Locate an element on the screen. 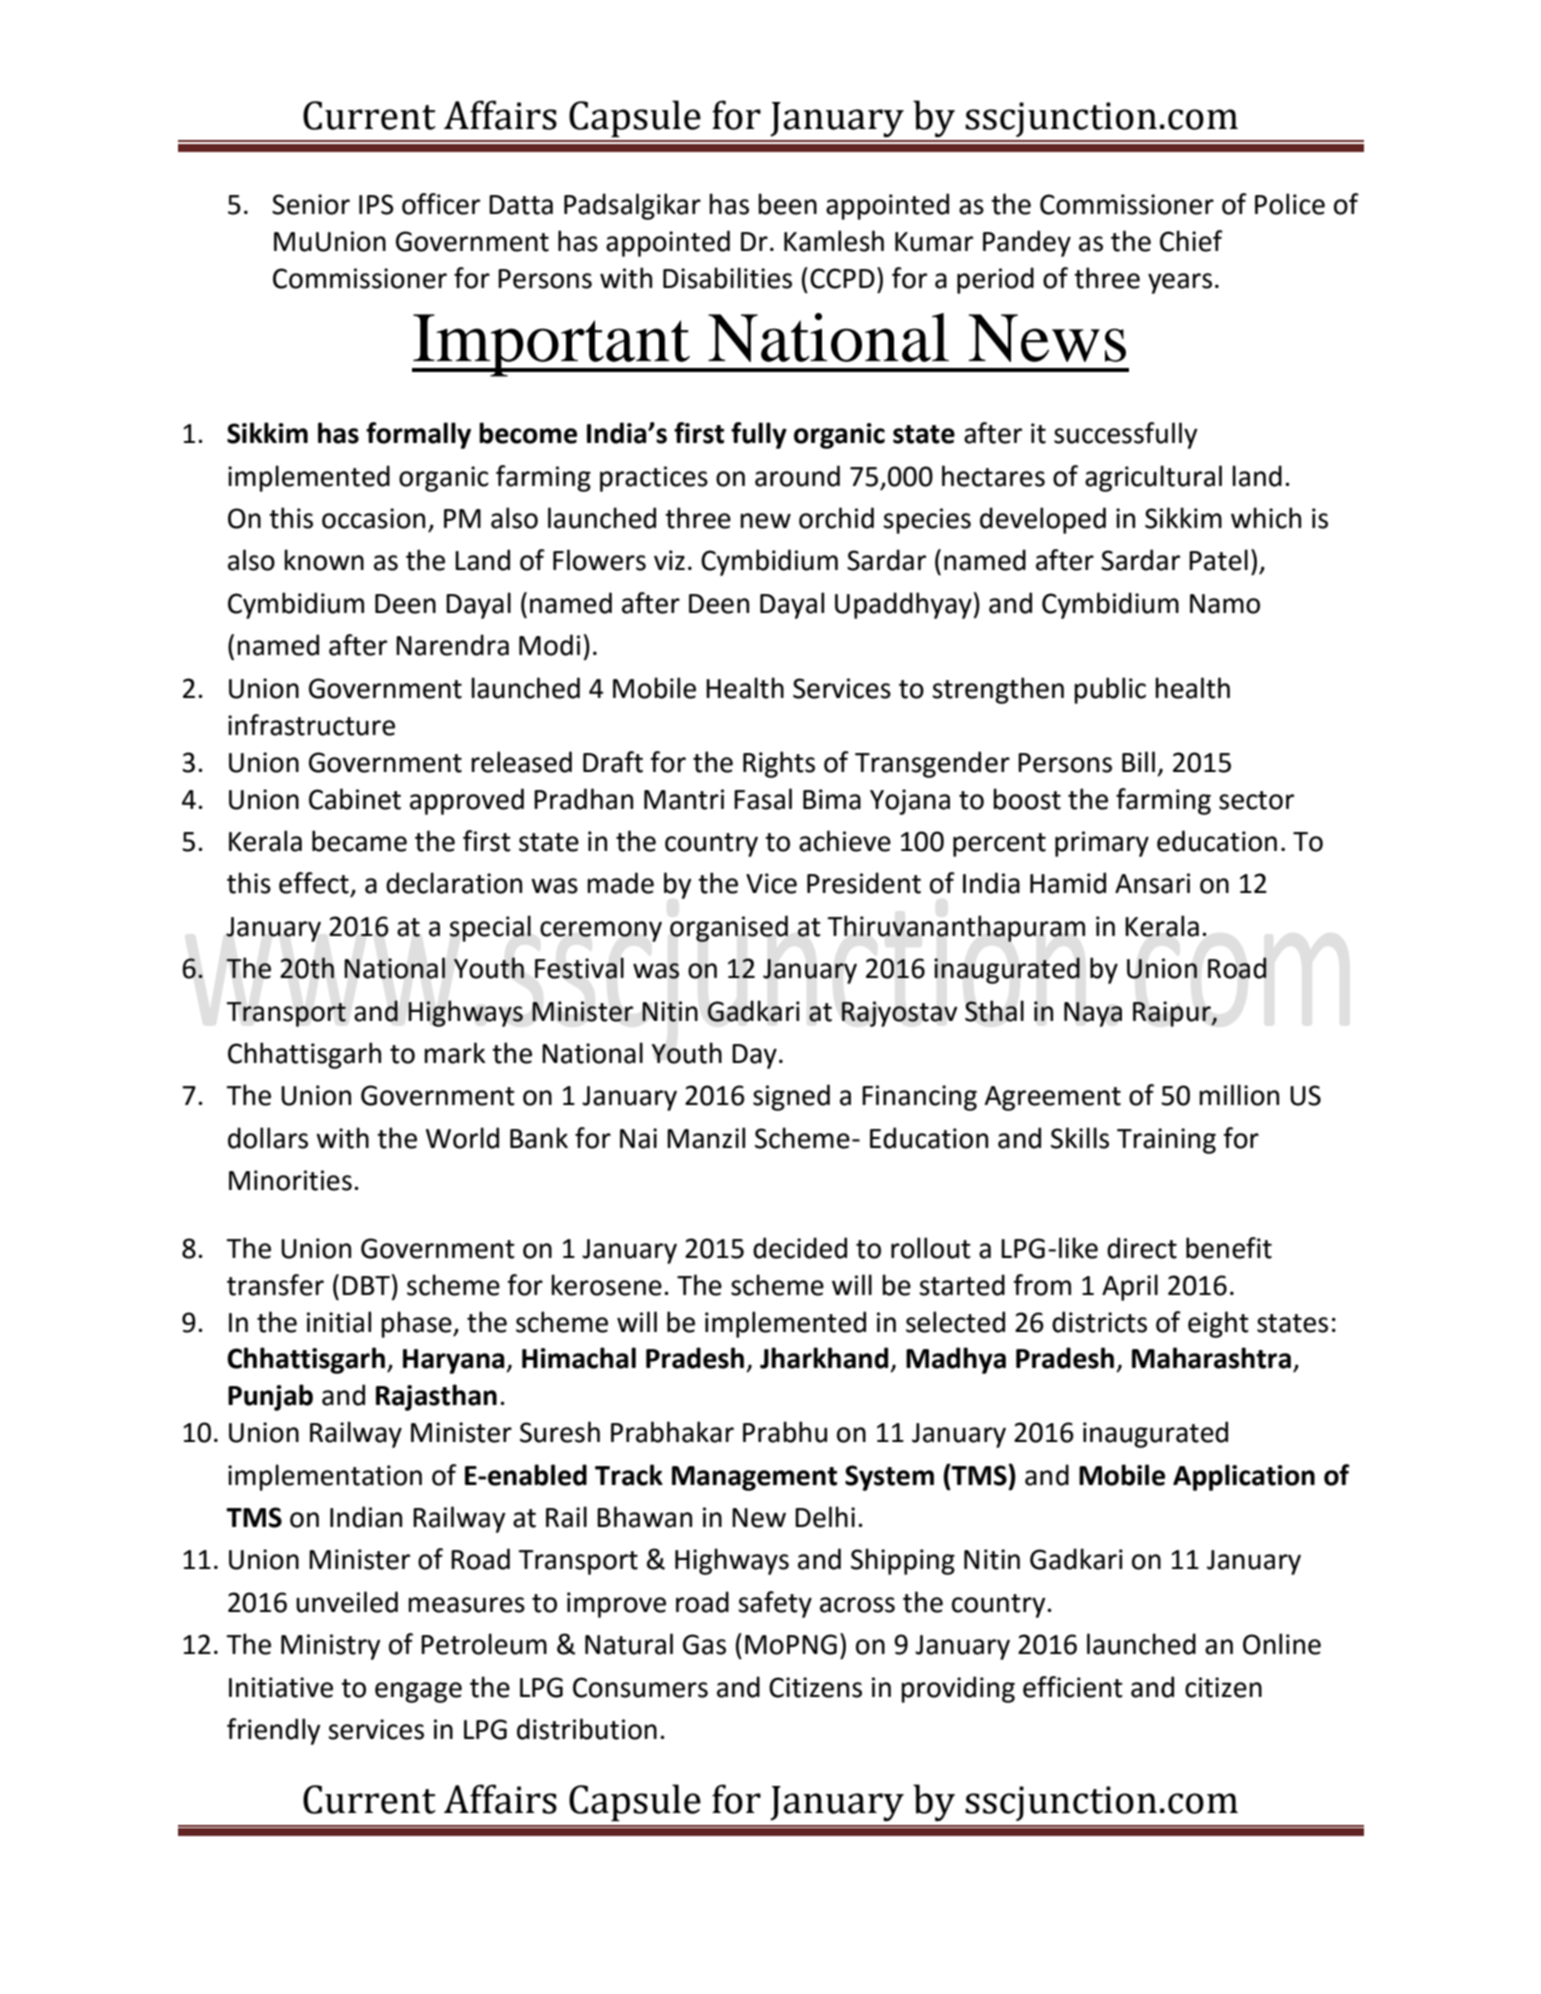  engage is located at coordinates (418, 1692).
